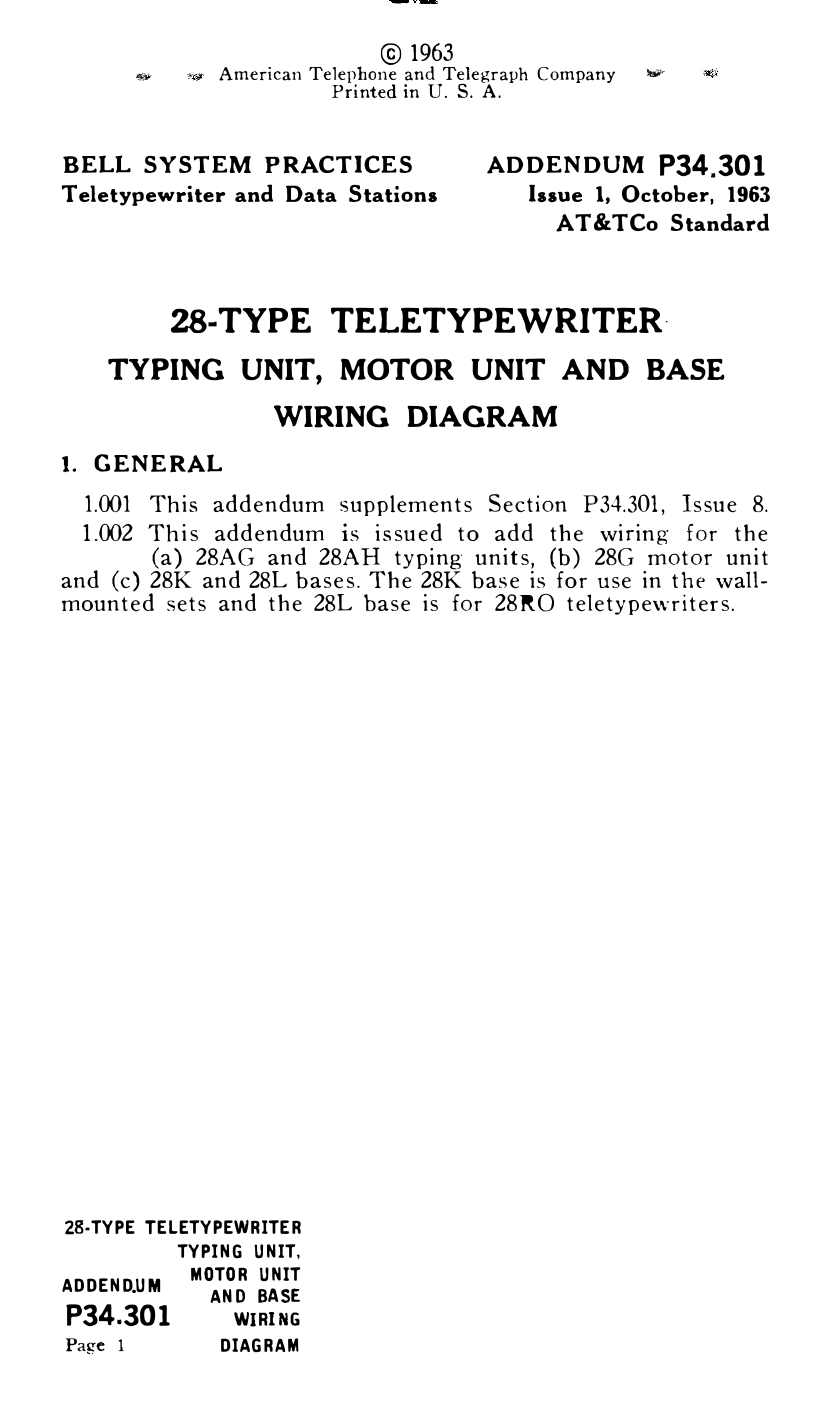 This screenshot has width=840, height=1415. What do you see at coordinates (364, 90) in the screenshot?
I see `Printed` at bounding box center [364, 90].
